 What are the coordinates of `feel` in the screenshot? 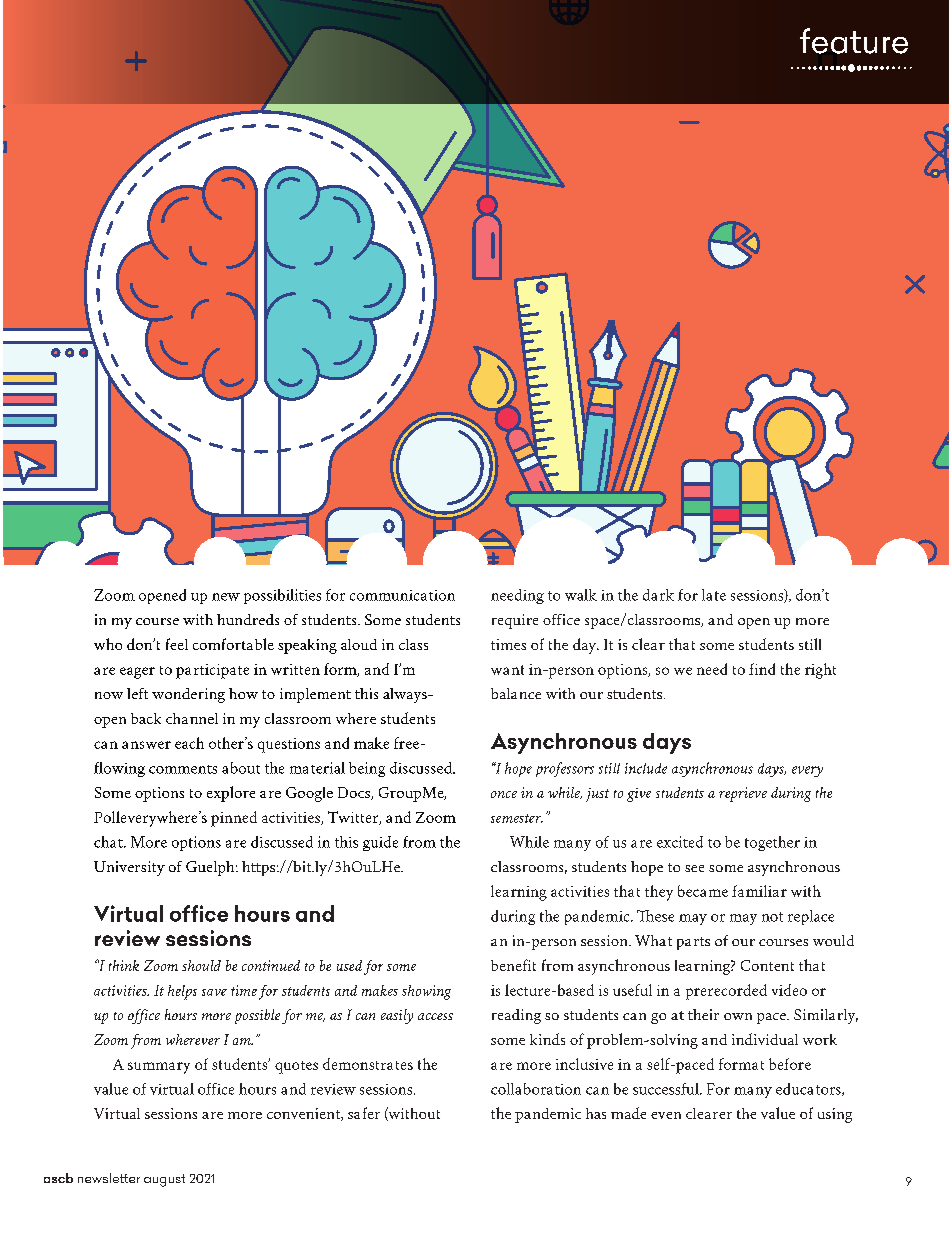 It's located at (177, 644).
